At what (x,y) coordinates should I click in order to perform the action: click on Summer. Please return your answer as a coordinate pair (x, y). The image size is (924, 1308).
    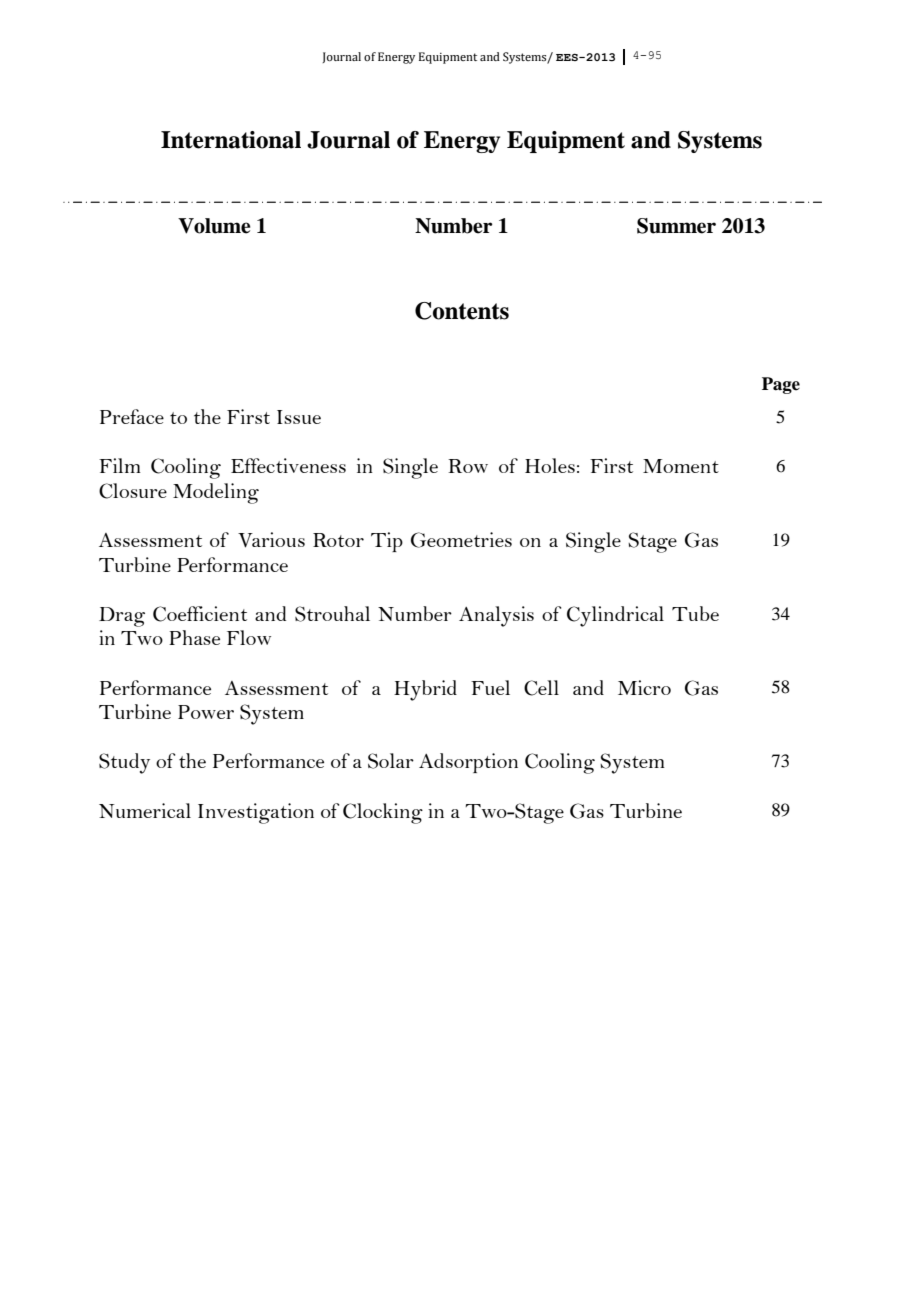
    Looking at the image, I should click on (676, 226).
